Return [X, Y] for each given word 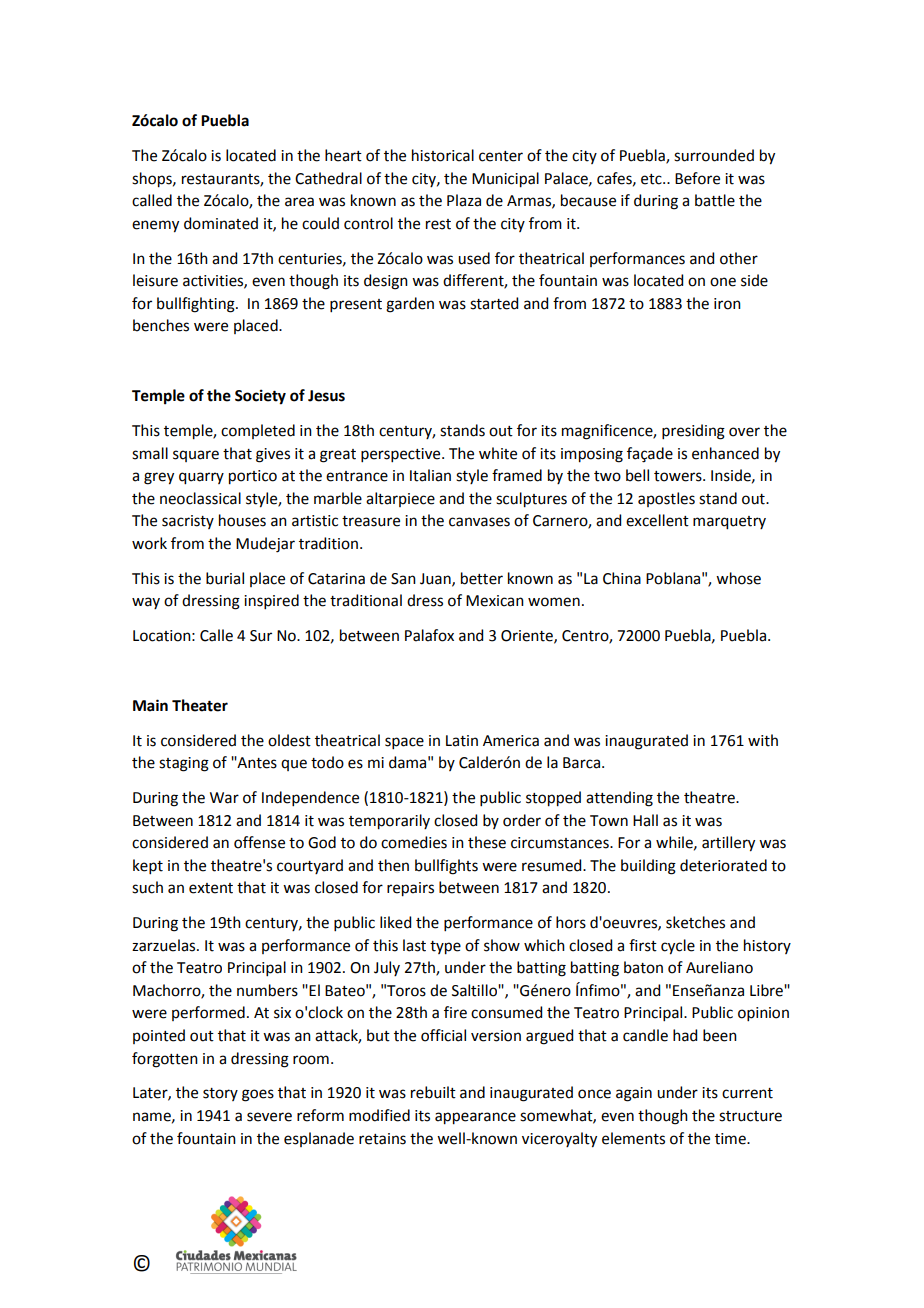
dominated [221, 223]
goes [258, 1095]
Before [697, 178]
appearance [475, 1118]
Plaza [464, 200]
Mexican [495, 601]
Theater [200, 705]
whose [738, 578]
